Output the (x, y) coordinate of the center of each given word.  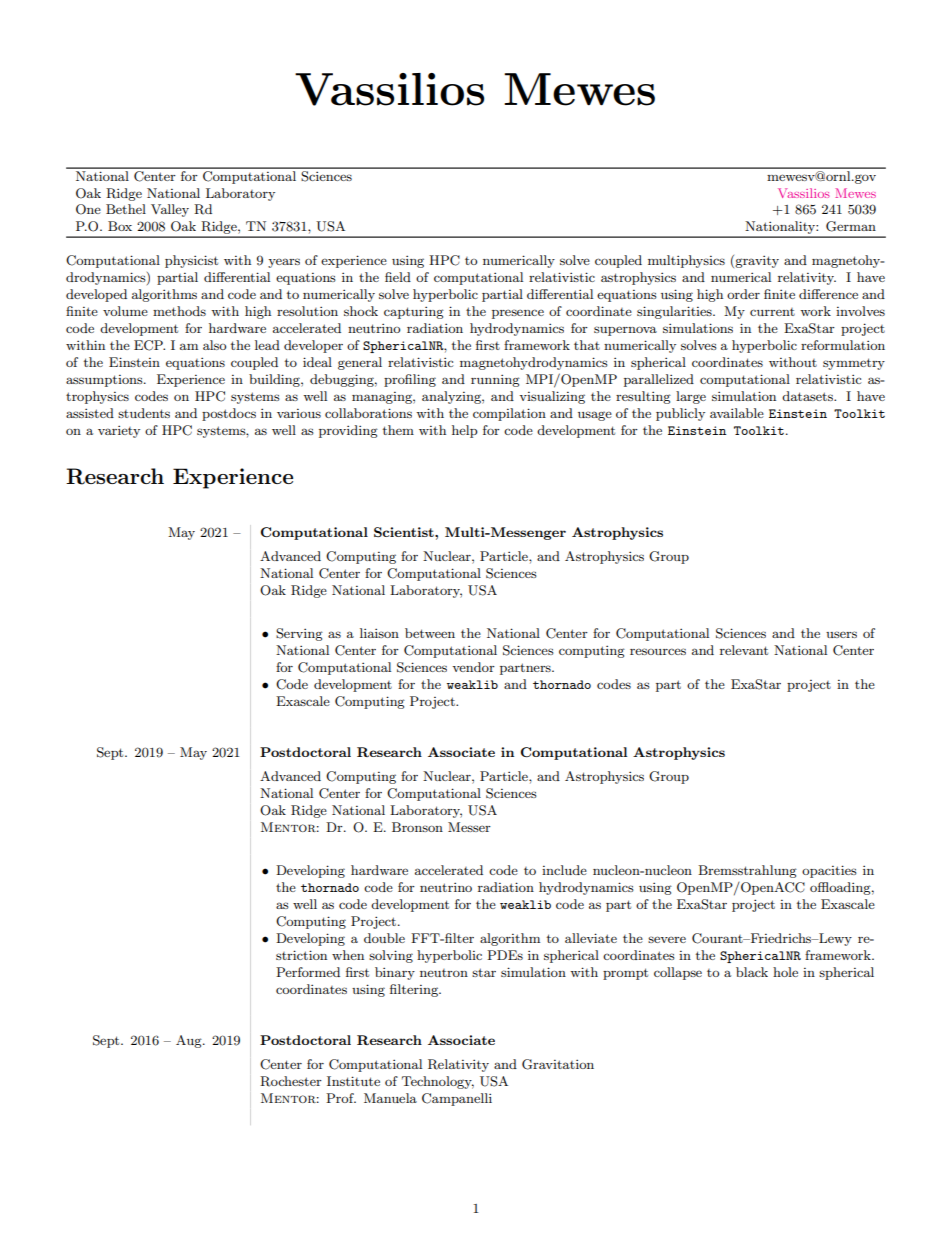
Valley (170, 210)
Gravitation (558, 1064)
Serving (299, 634)
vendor (473, 667)
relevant (744, 650)
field (398, 277)
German (851, 226)
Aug (190, 1041)
